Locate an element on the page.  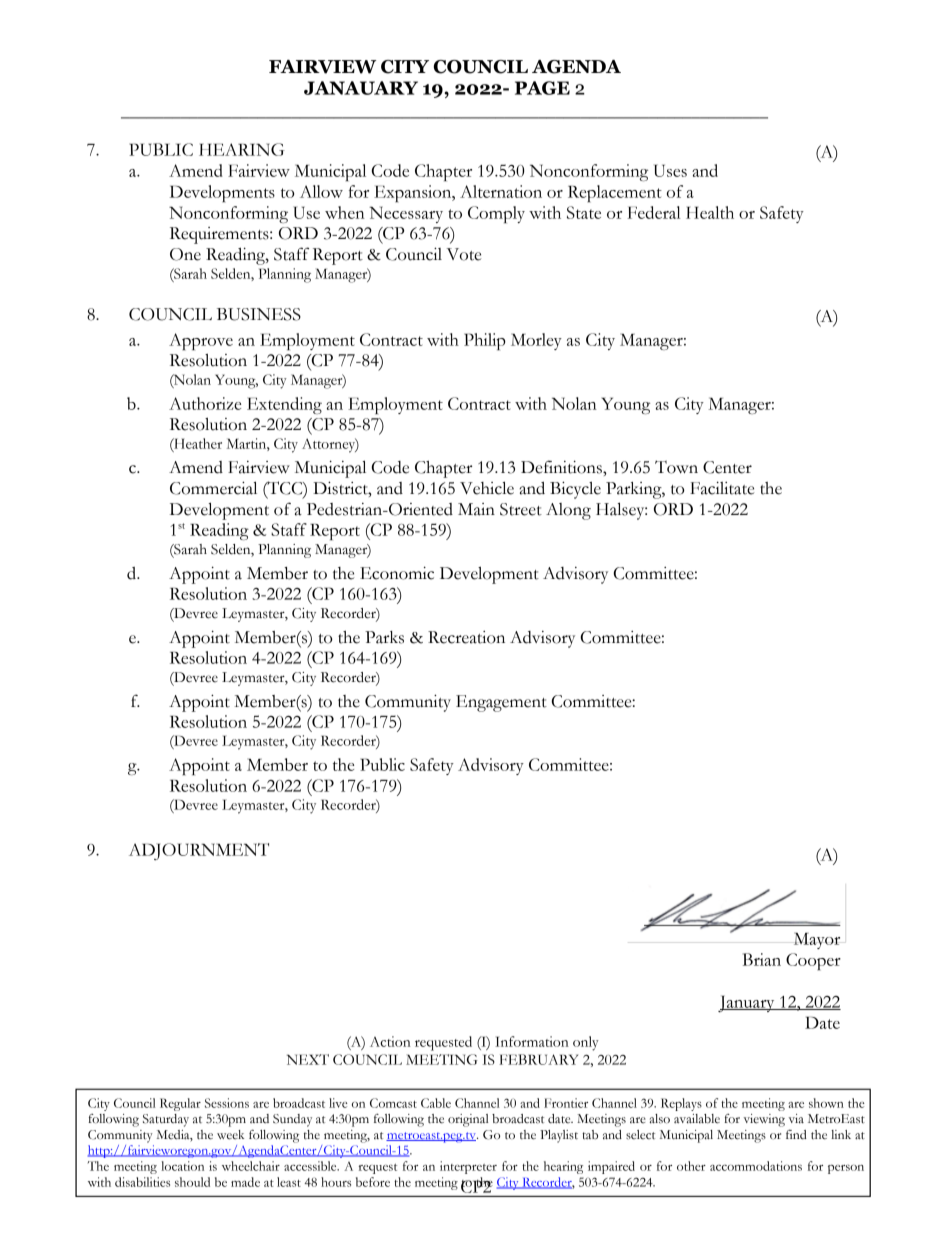
Mayor is located at coordinates (817, 940).
